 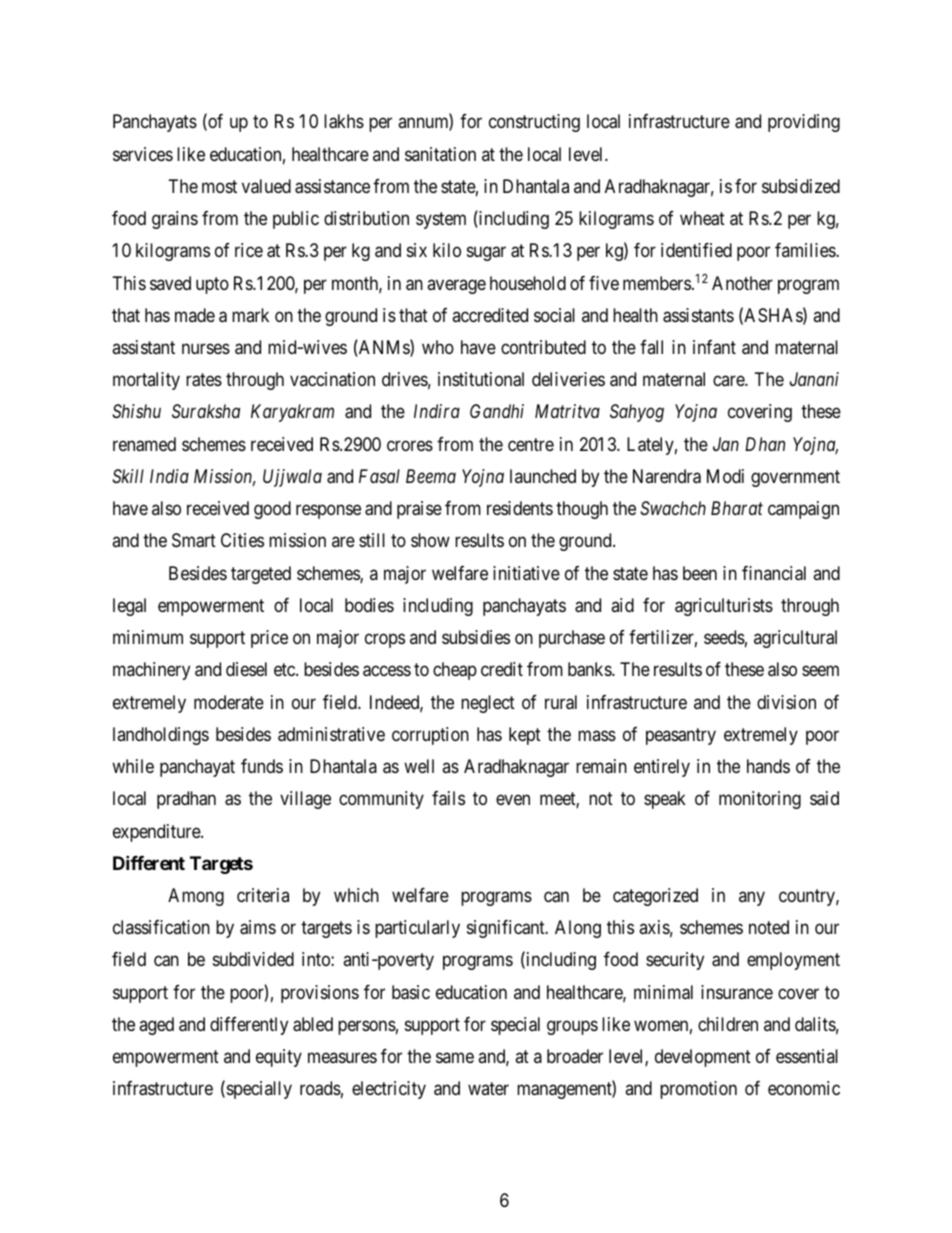 What do you see at coordinates (279, 1058) in the screenshot?
I see `equity` at bounding box center [279, 1058].
